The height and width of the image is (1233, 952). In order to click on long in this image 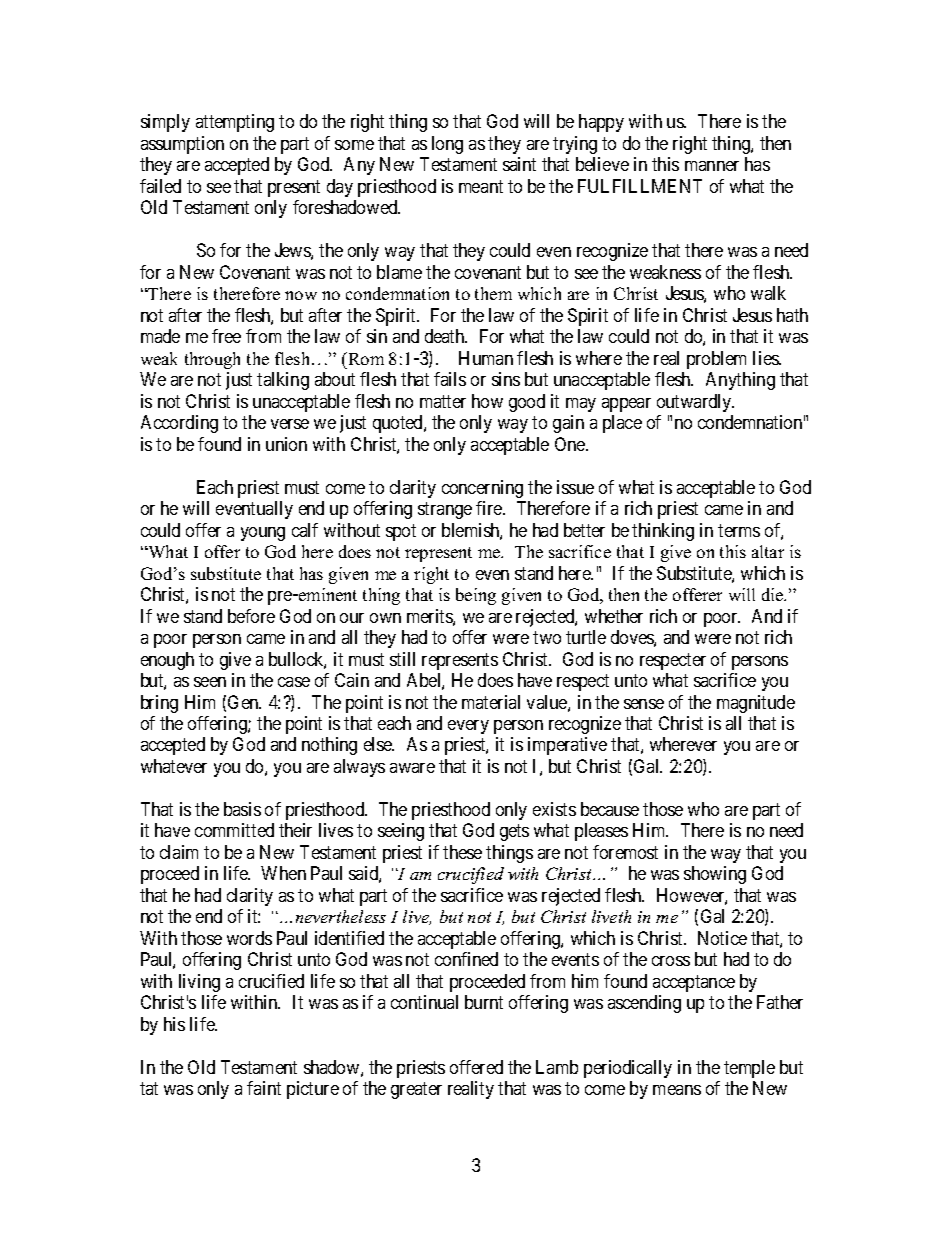, I will do `click(447, 145)`.
